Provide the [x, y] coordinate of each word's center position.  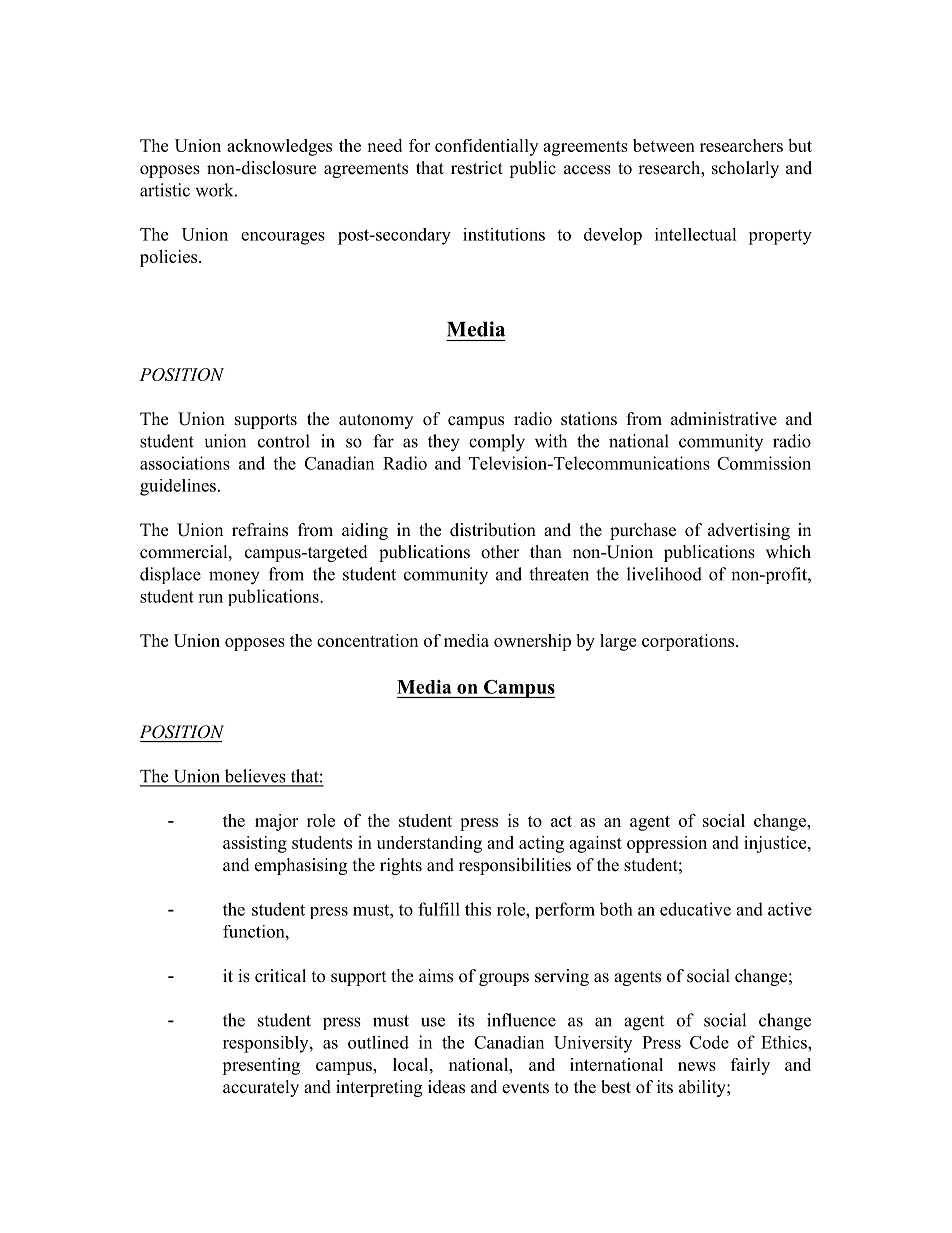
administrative [724, 419]
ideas [446, 1087]
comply [497, 443]
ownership [532, 642]
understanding [429, 844]
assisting [255, 844]
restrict [477, 168]
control [284, 441]
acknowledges [279, 147]
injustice [775, 844]
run [210, 598]
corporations [688, 642]
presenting [261, 1066]
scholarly [745, 169]
